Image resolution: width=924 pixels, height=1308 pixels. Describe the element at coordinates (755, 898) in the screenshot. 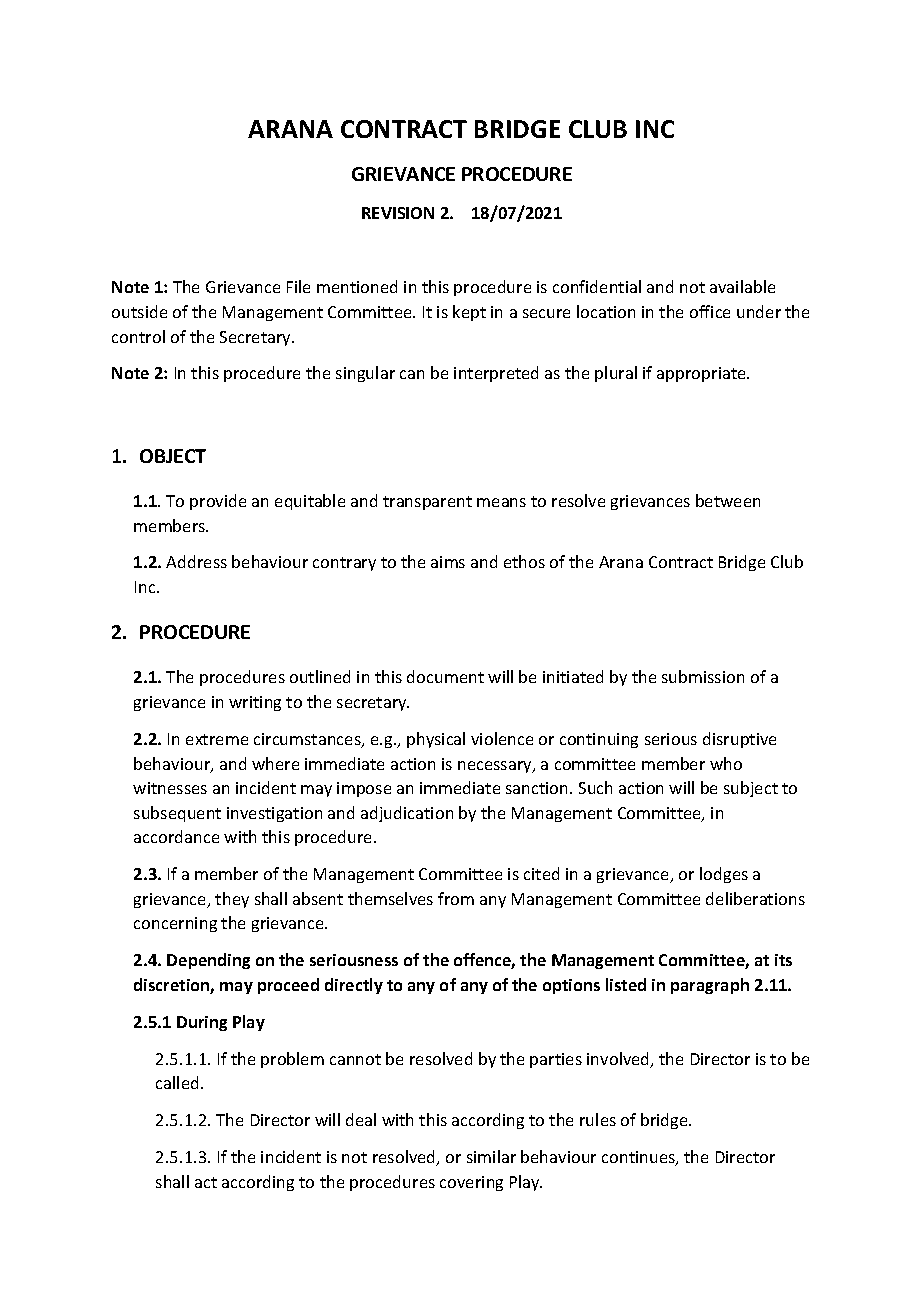

I see `deliberations` at that location.
